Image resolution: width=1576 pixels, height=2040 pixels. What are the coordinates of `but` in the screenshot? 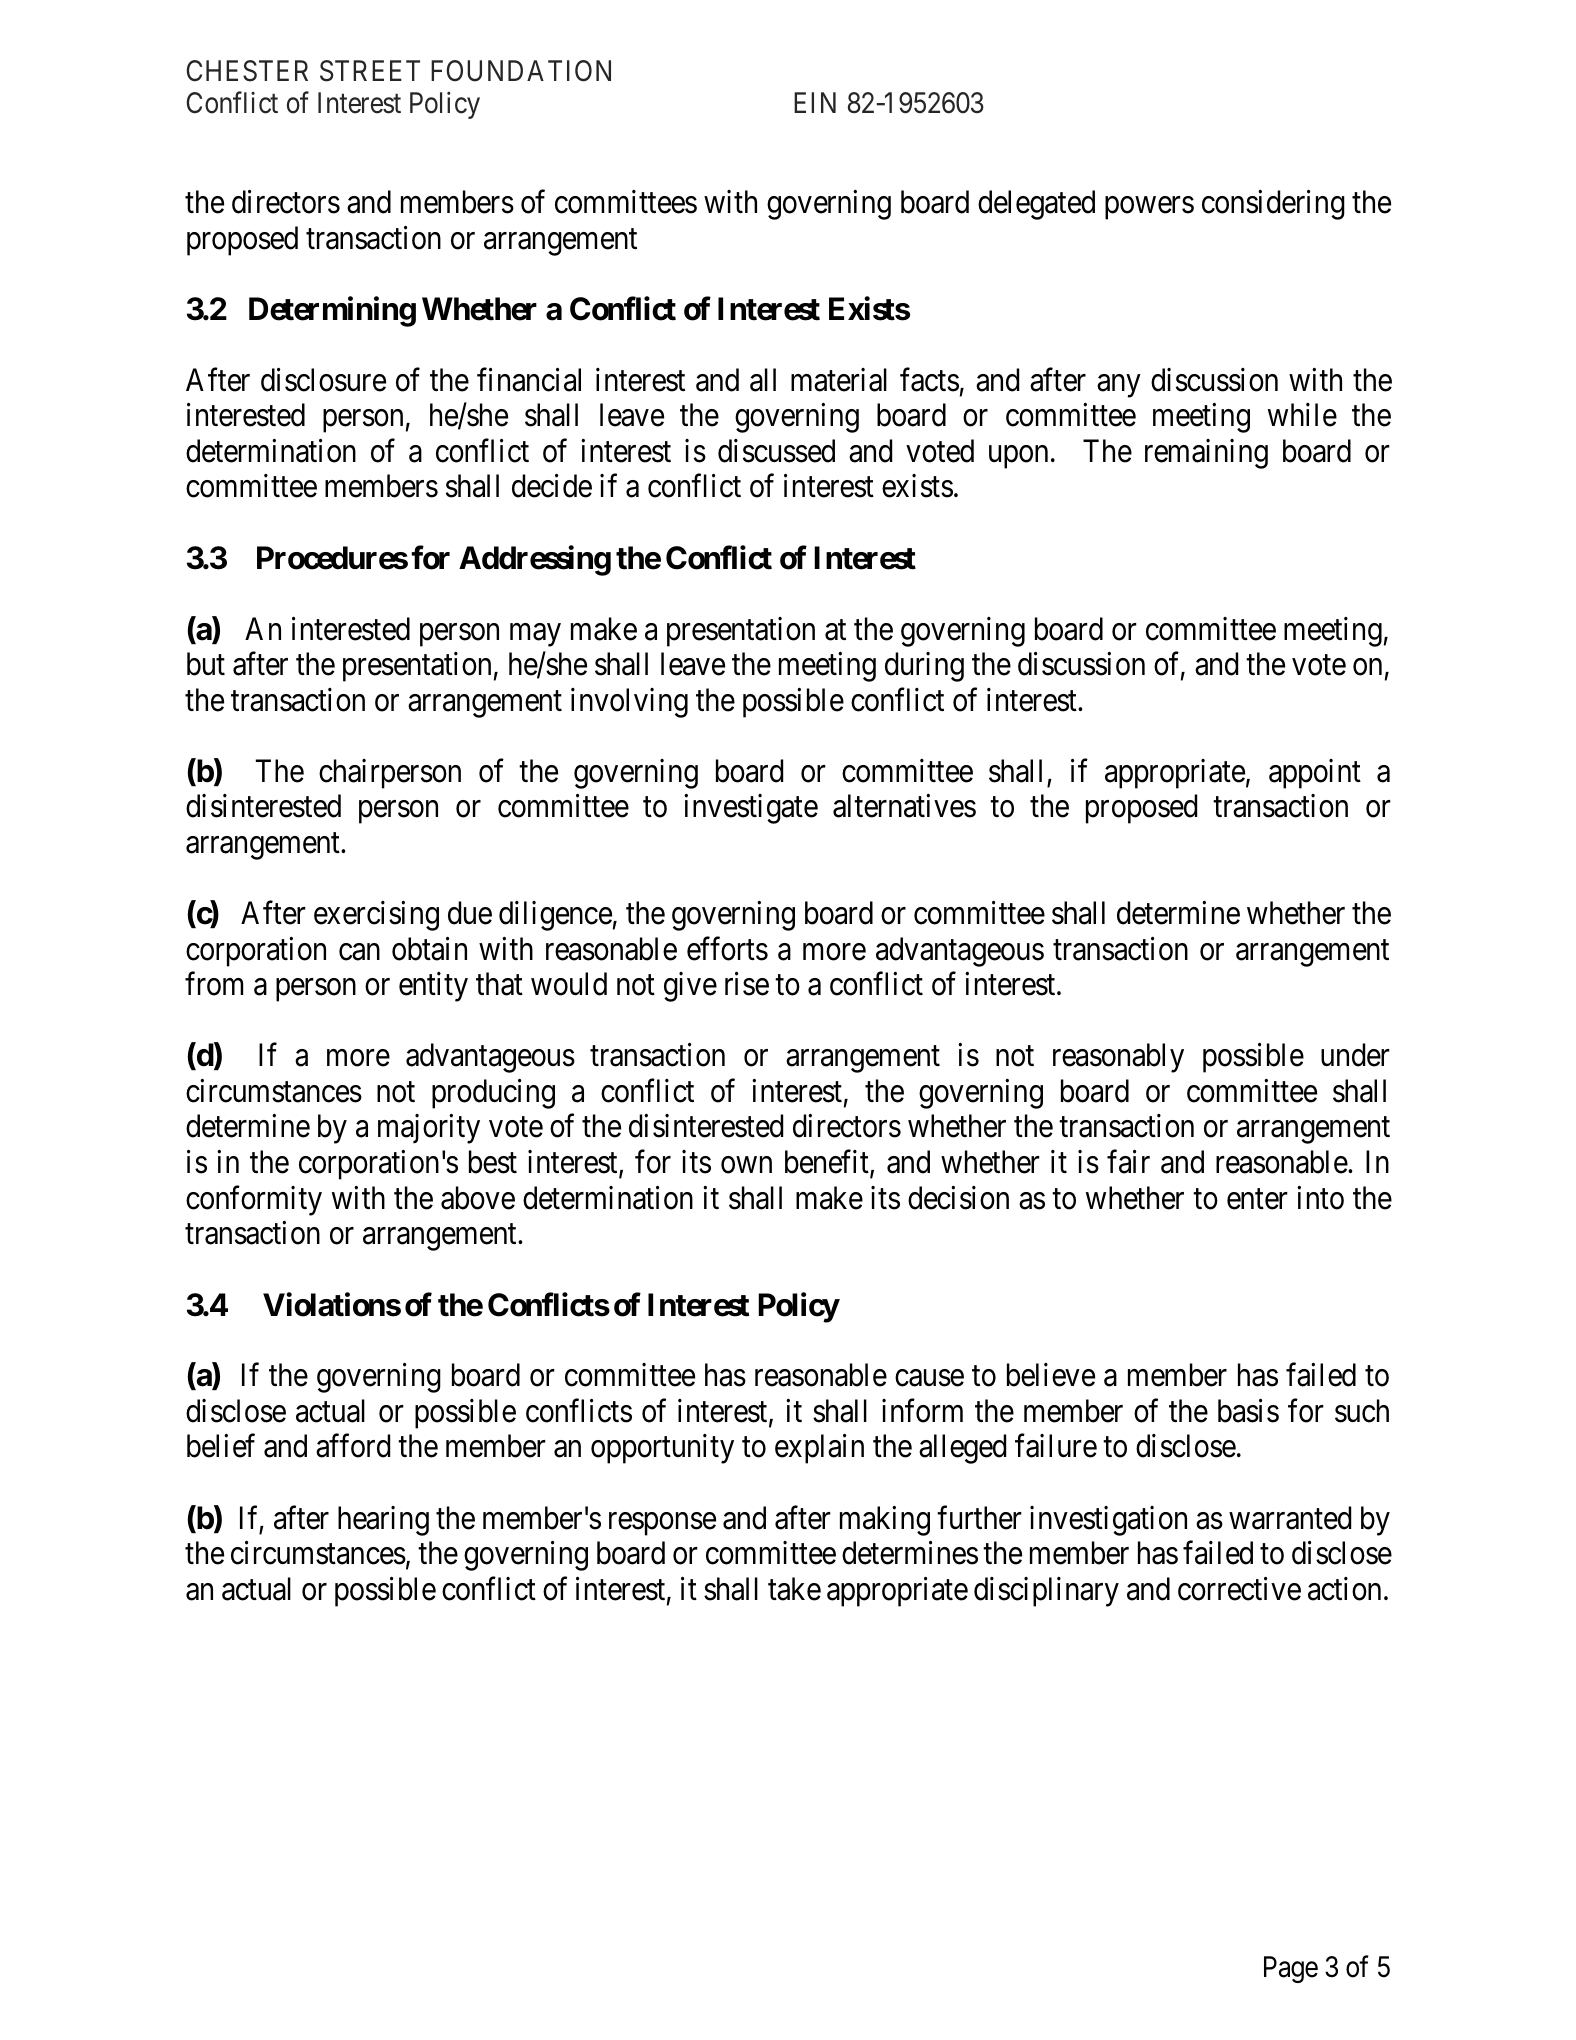 It's located at (206, 664).
